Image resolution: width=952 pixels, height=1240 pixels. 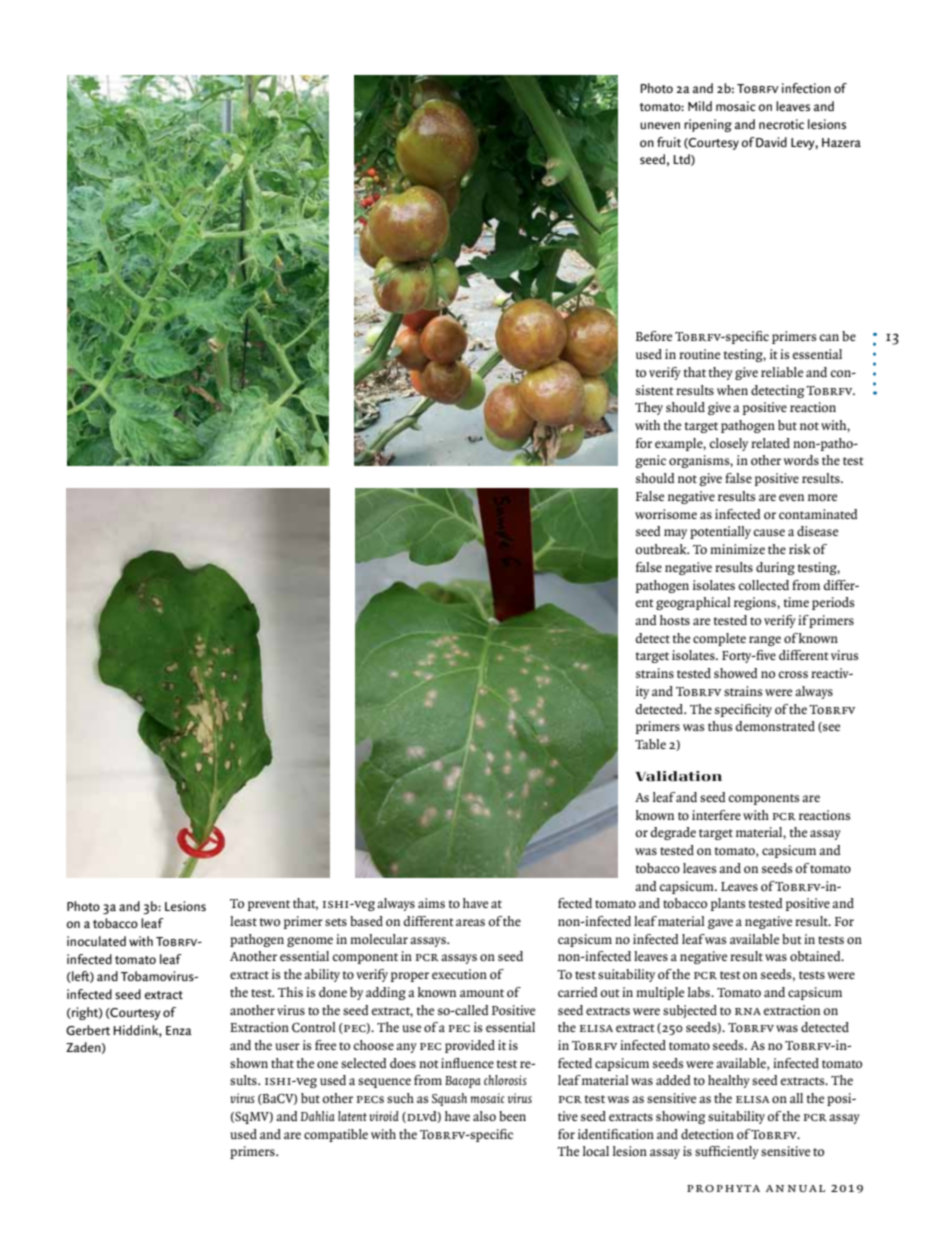 What do you see at coordinates (699, 354) in the screenshot?
I see `routine` at bounding box center [699, 354].
